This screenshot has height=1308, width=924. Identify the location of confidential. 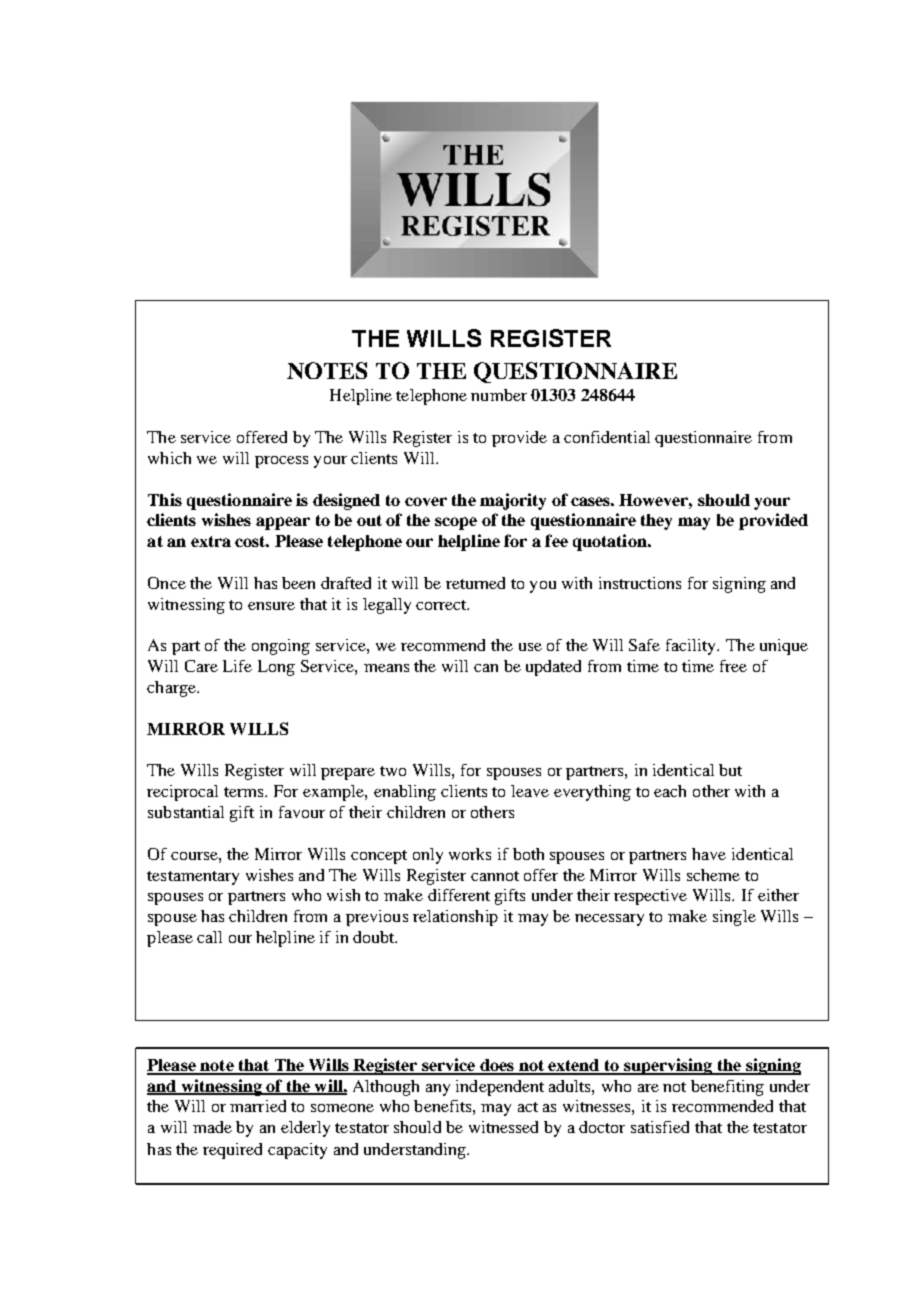
(607, 437).
